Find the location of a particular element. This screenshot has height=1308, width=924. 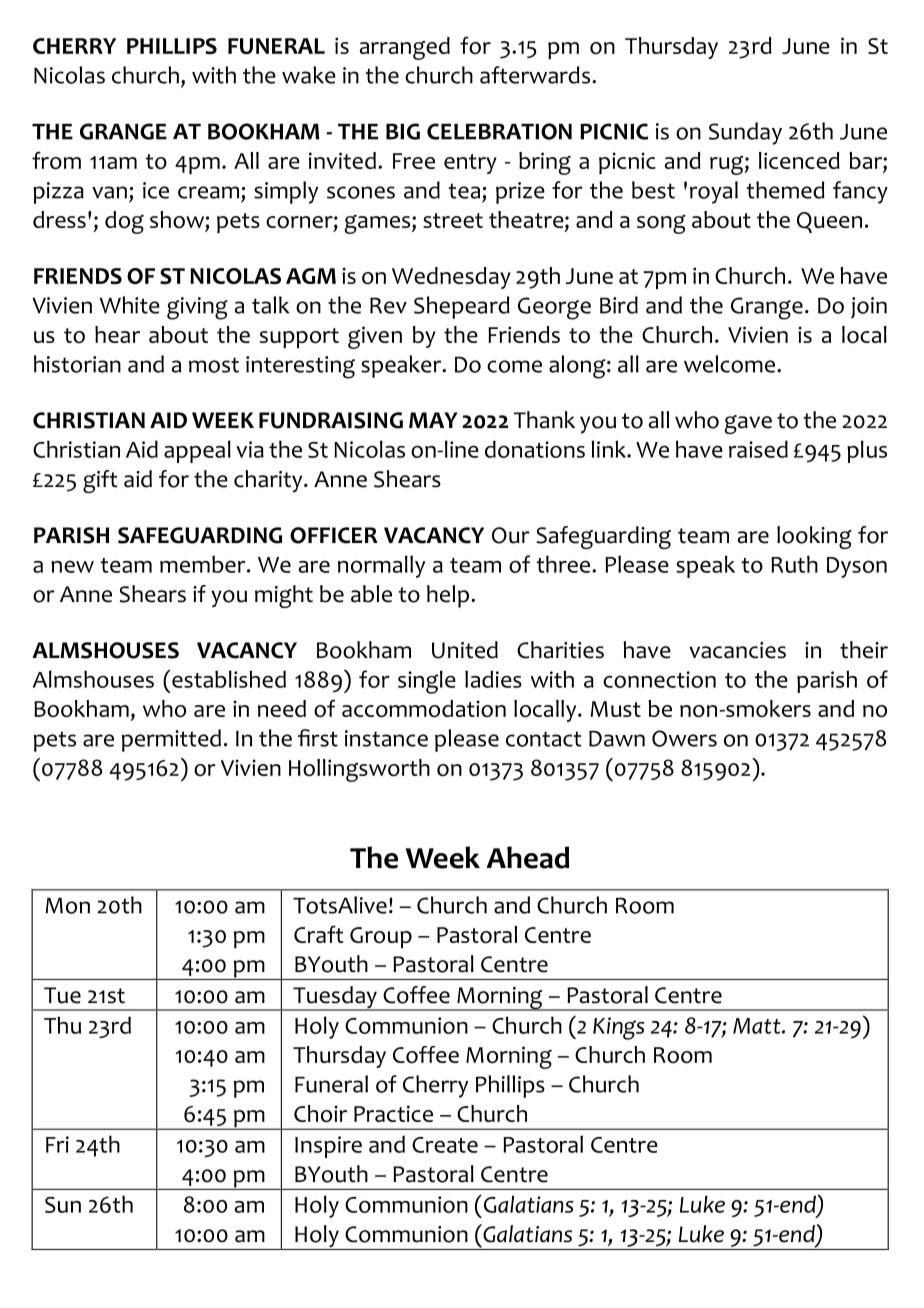

Sunday is located at coordinates (745, 133).
